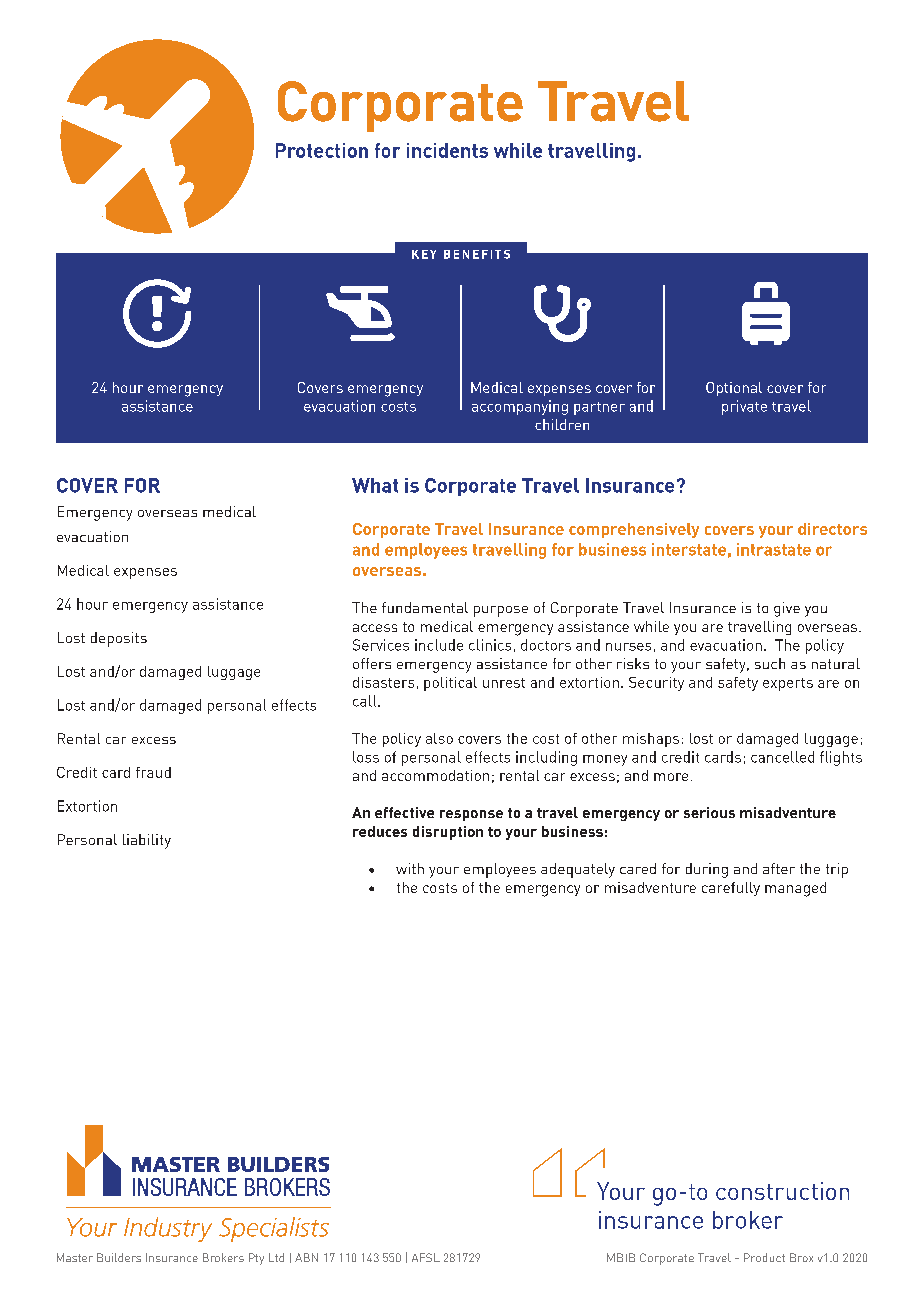  I want to click on Product, so click(764, 1257).
